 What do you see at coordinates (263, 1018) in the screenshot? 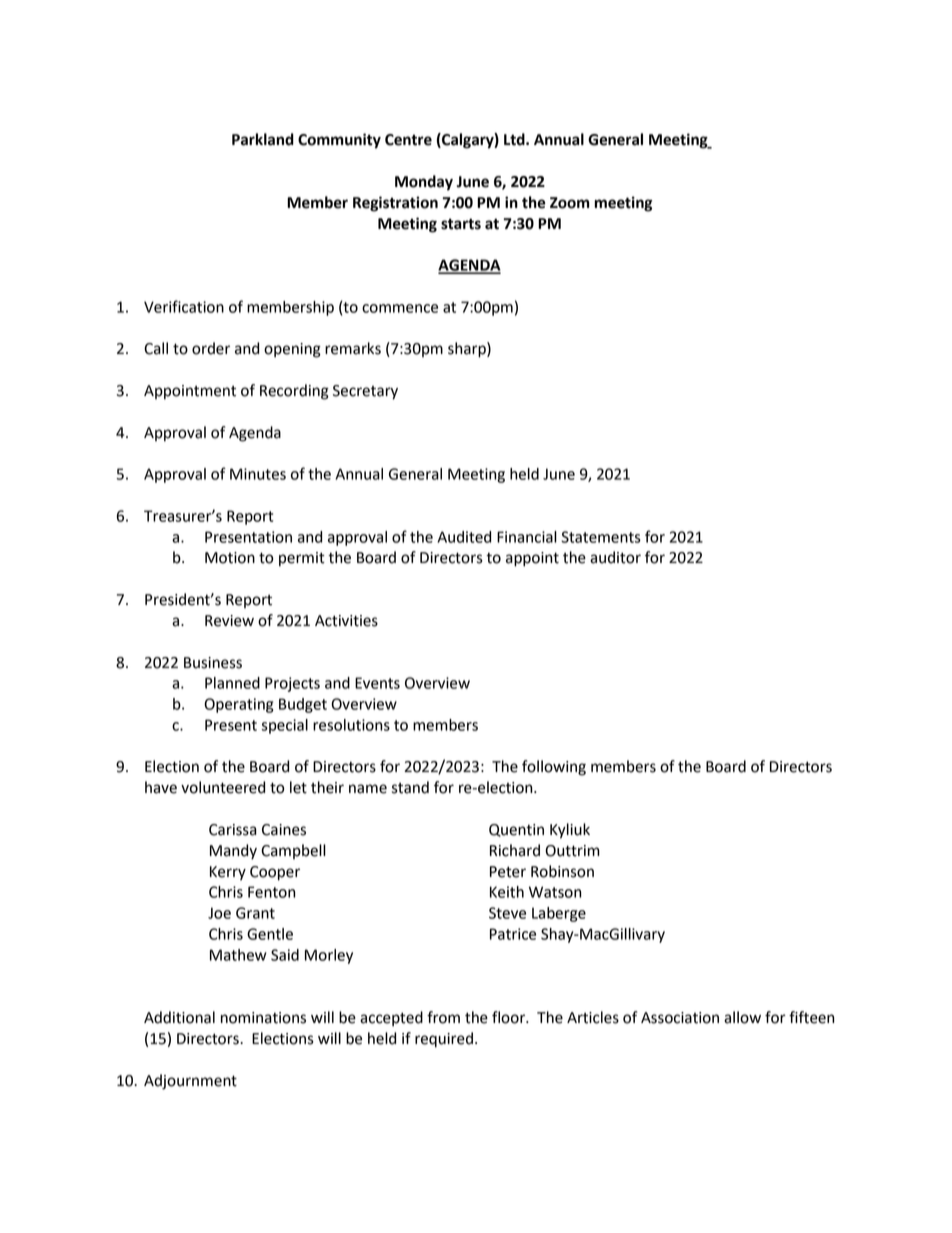
I see `nominations` at bounding box center [263, 1018].
